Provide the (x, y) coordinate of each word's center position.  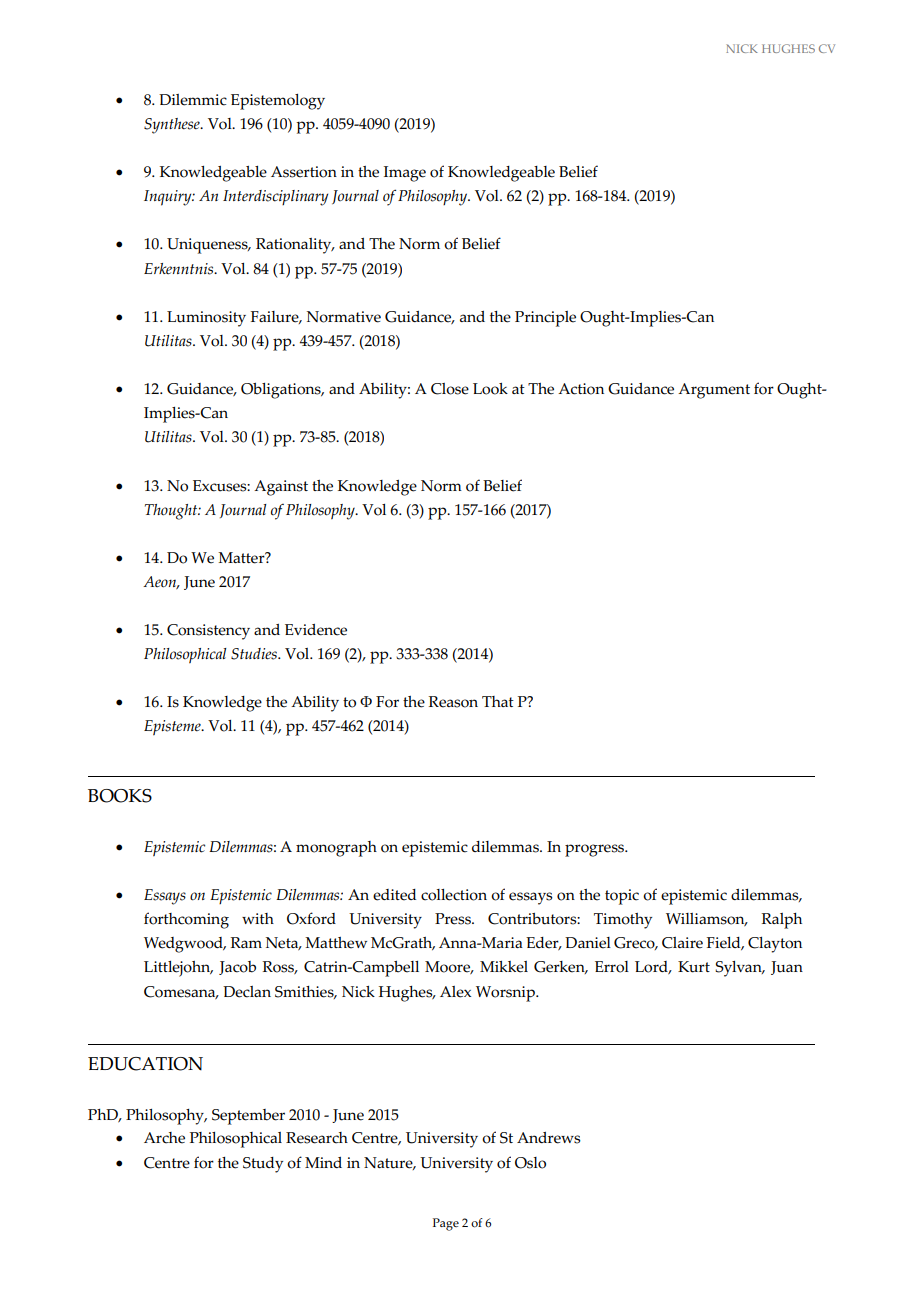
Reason (453, 702)
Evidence (316, 630)
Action (581, 389)
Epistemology (278, 102)
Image (405, 174)
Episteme (173, 728)
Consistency (208, 632)
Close (450, 389)
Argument (714, 391)
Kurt (694, 967)
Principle (545, 319)
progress (596, 850)
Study (263, 1165)
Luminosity (206, 319)
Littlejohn (178, 969)
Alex (455, 992)
